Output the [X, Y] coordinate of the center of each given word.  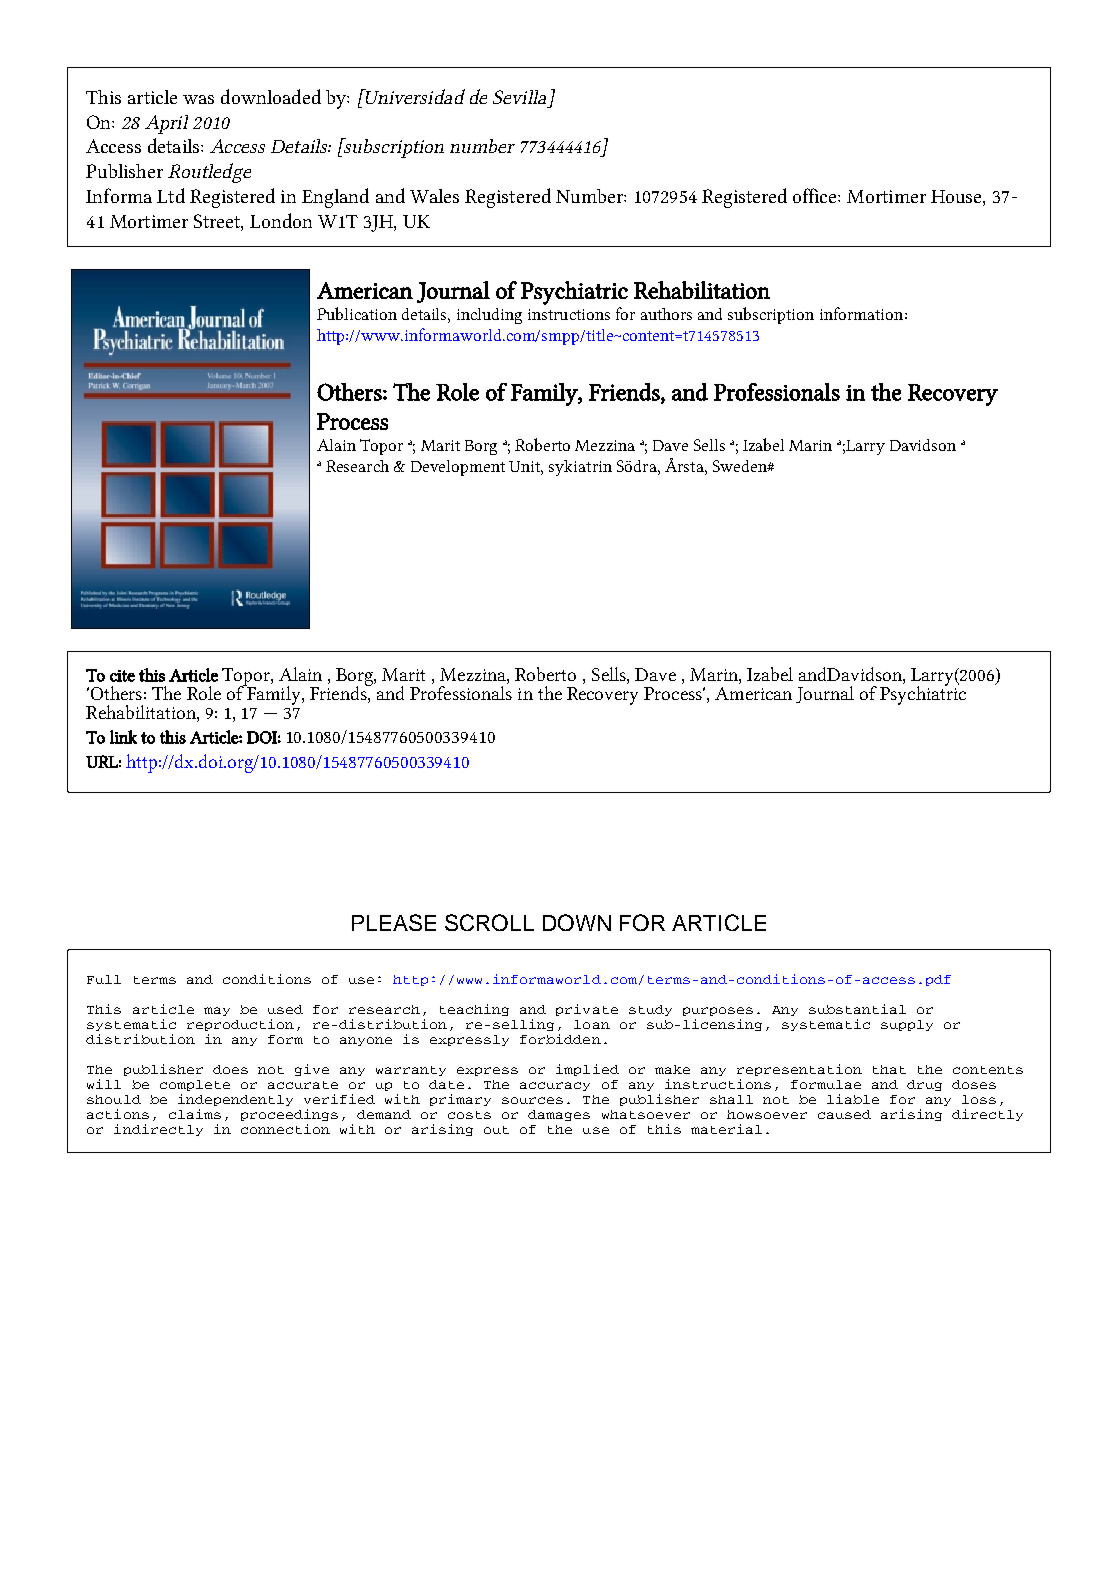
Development [458, 468]
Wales [434, 196]
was [198, 99]
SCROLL [489, 922]
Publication [357, 313]
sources [532, 1100]
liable [853, 1099]
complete [195, 1085]
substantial [857, 1009]
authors [666, 314]
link [123, 737]
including [489, 316]
